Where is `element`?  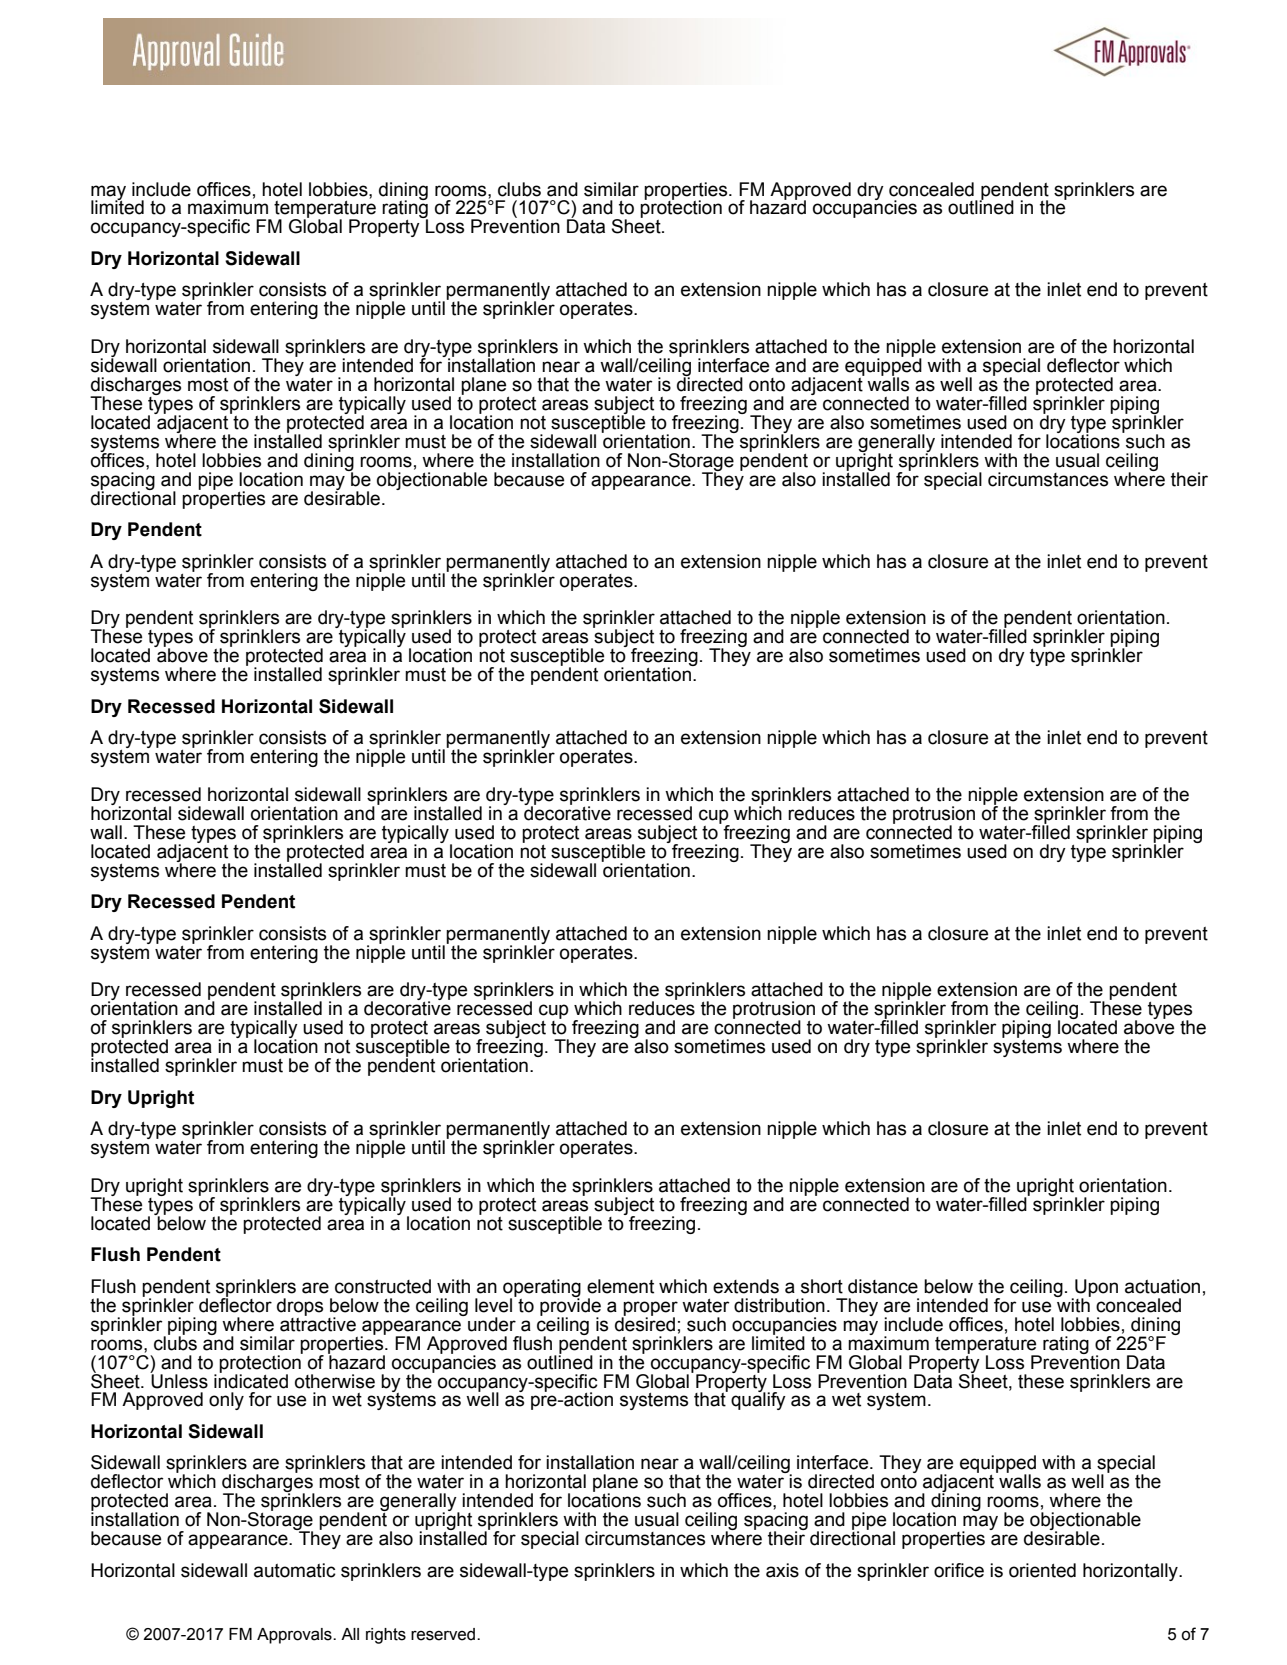 element is located at coordinates (620, 1286).
